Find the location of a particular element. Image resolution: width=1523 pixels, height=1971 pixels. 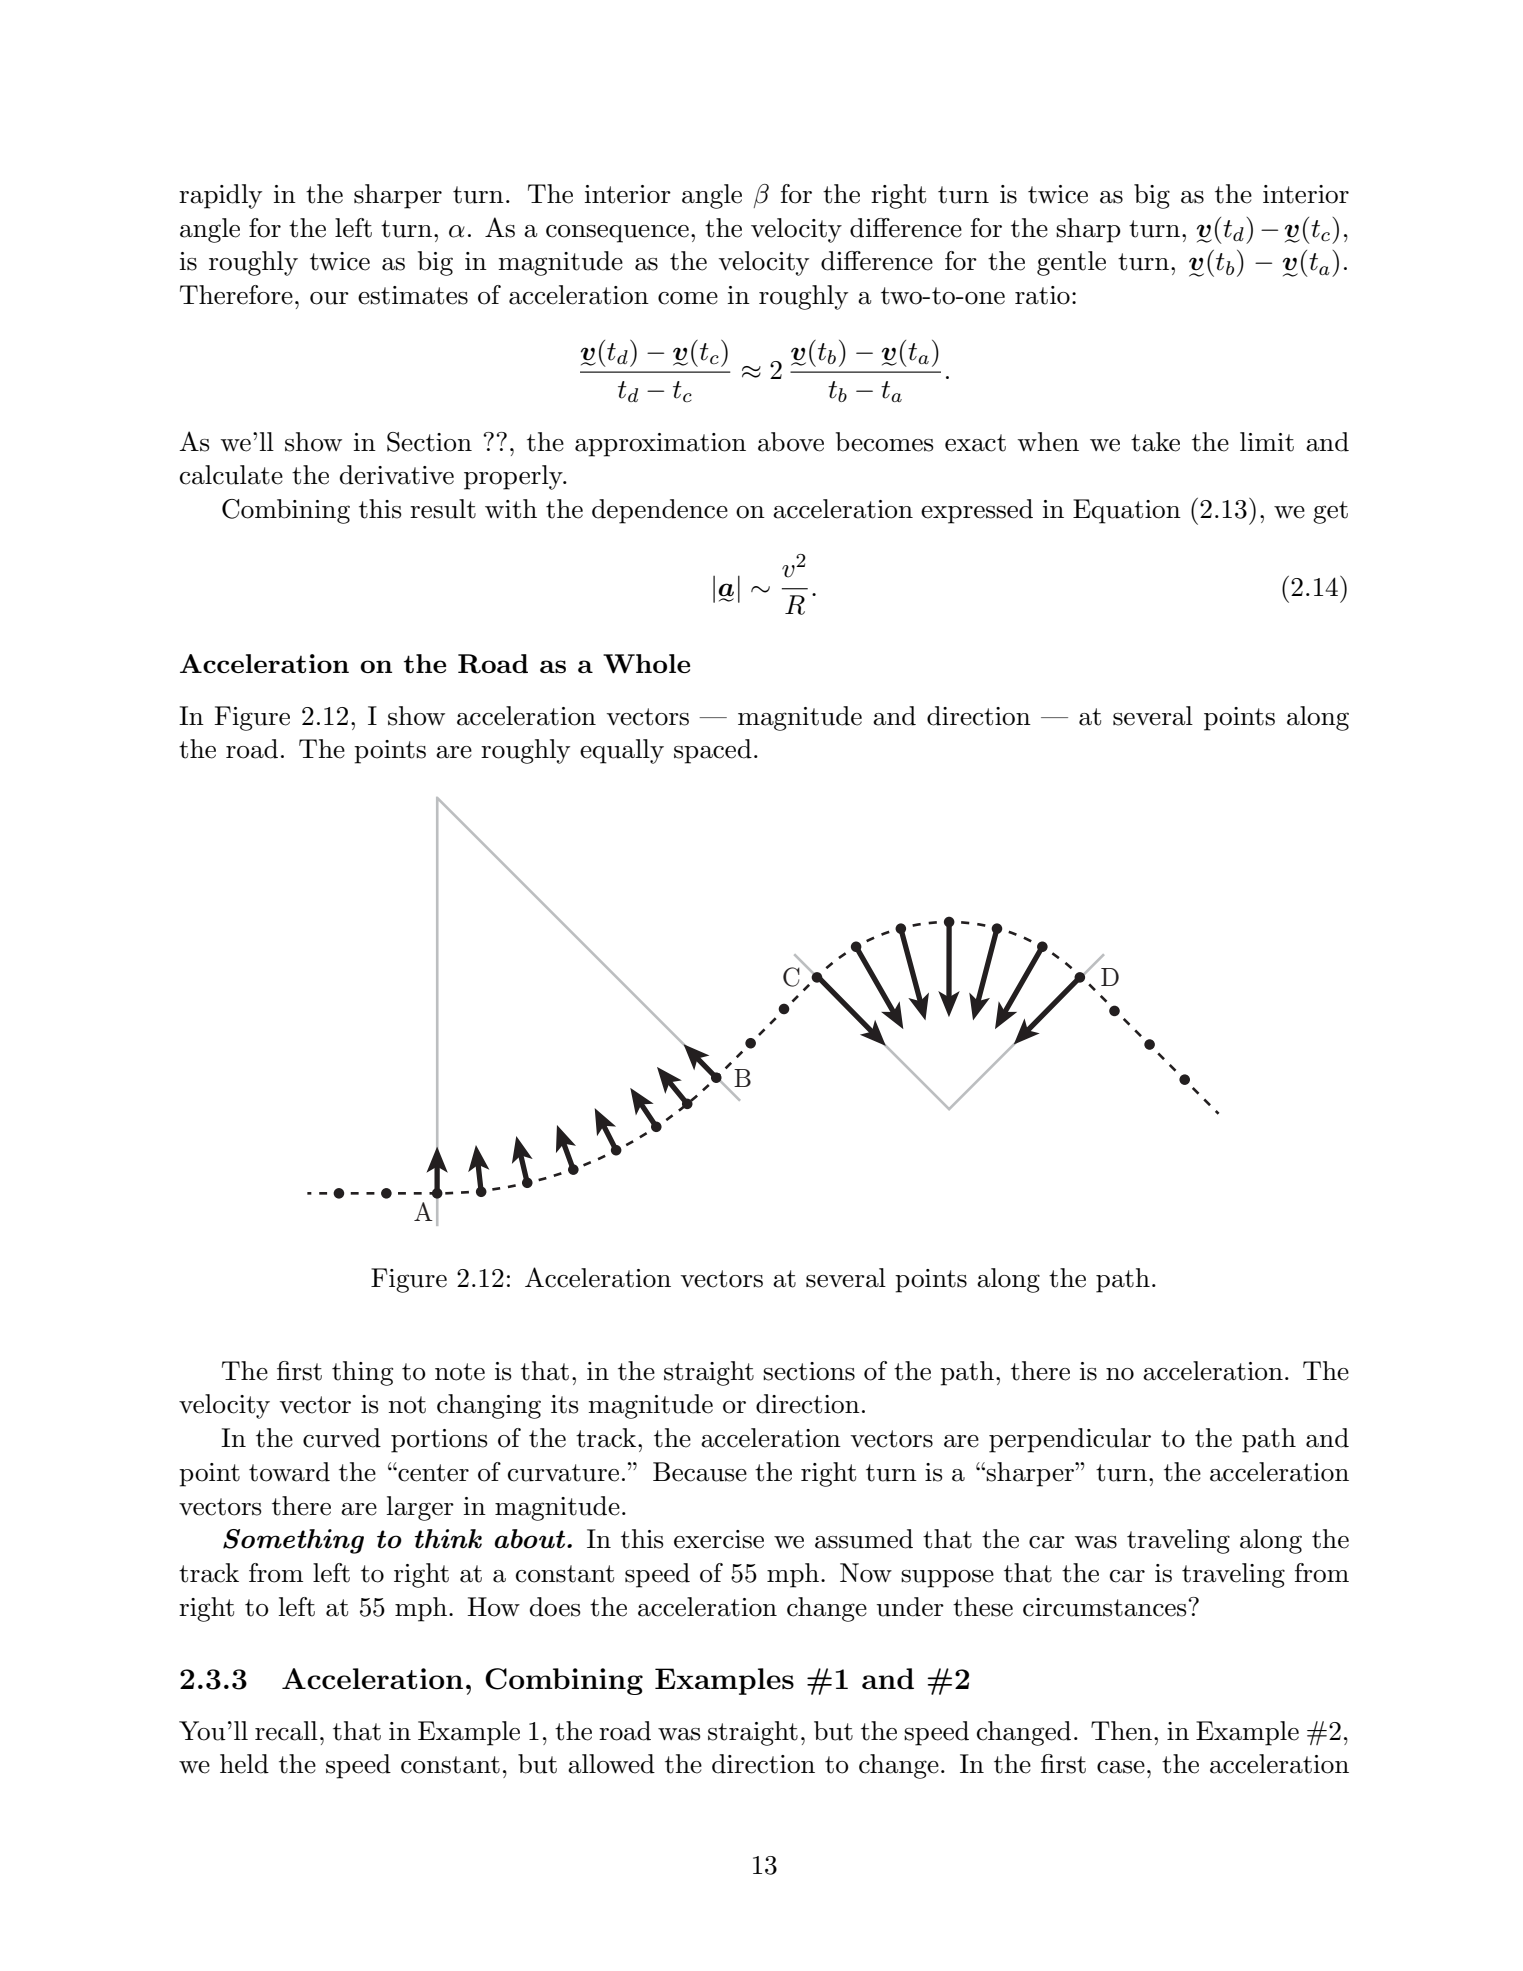

consequence is located at coordinates (617, 234).
